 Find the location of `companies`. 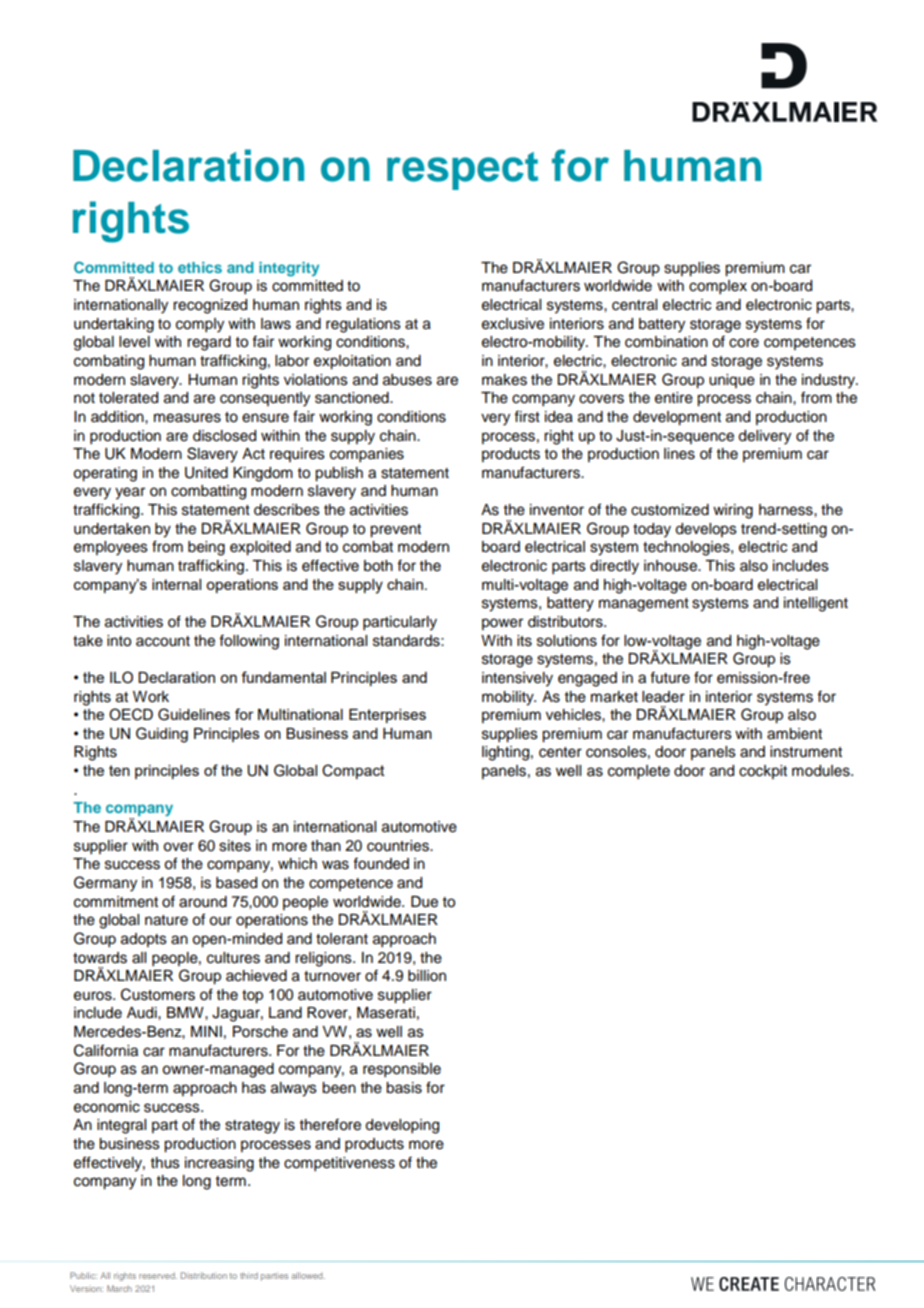

companies is located at coordinates (367, 455).
